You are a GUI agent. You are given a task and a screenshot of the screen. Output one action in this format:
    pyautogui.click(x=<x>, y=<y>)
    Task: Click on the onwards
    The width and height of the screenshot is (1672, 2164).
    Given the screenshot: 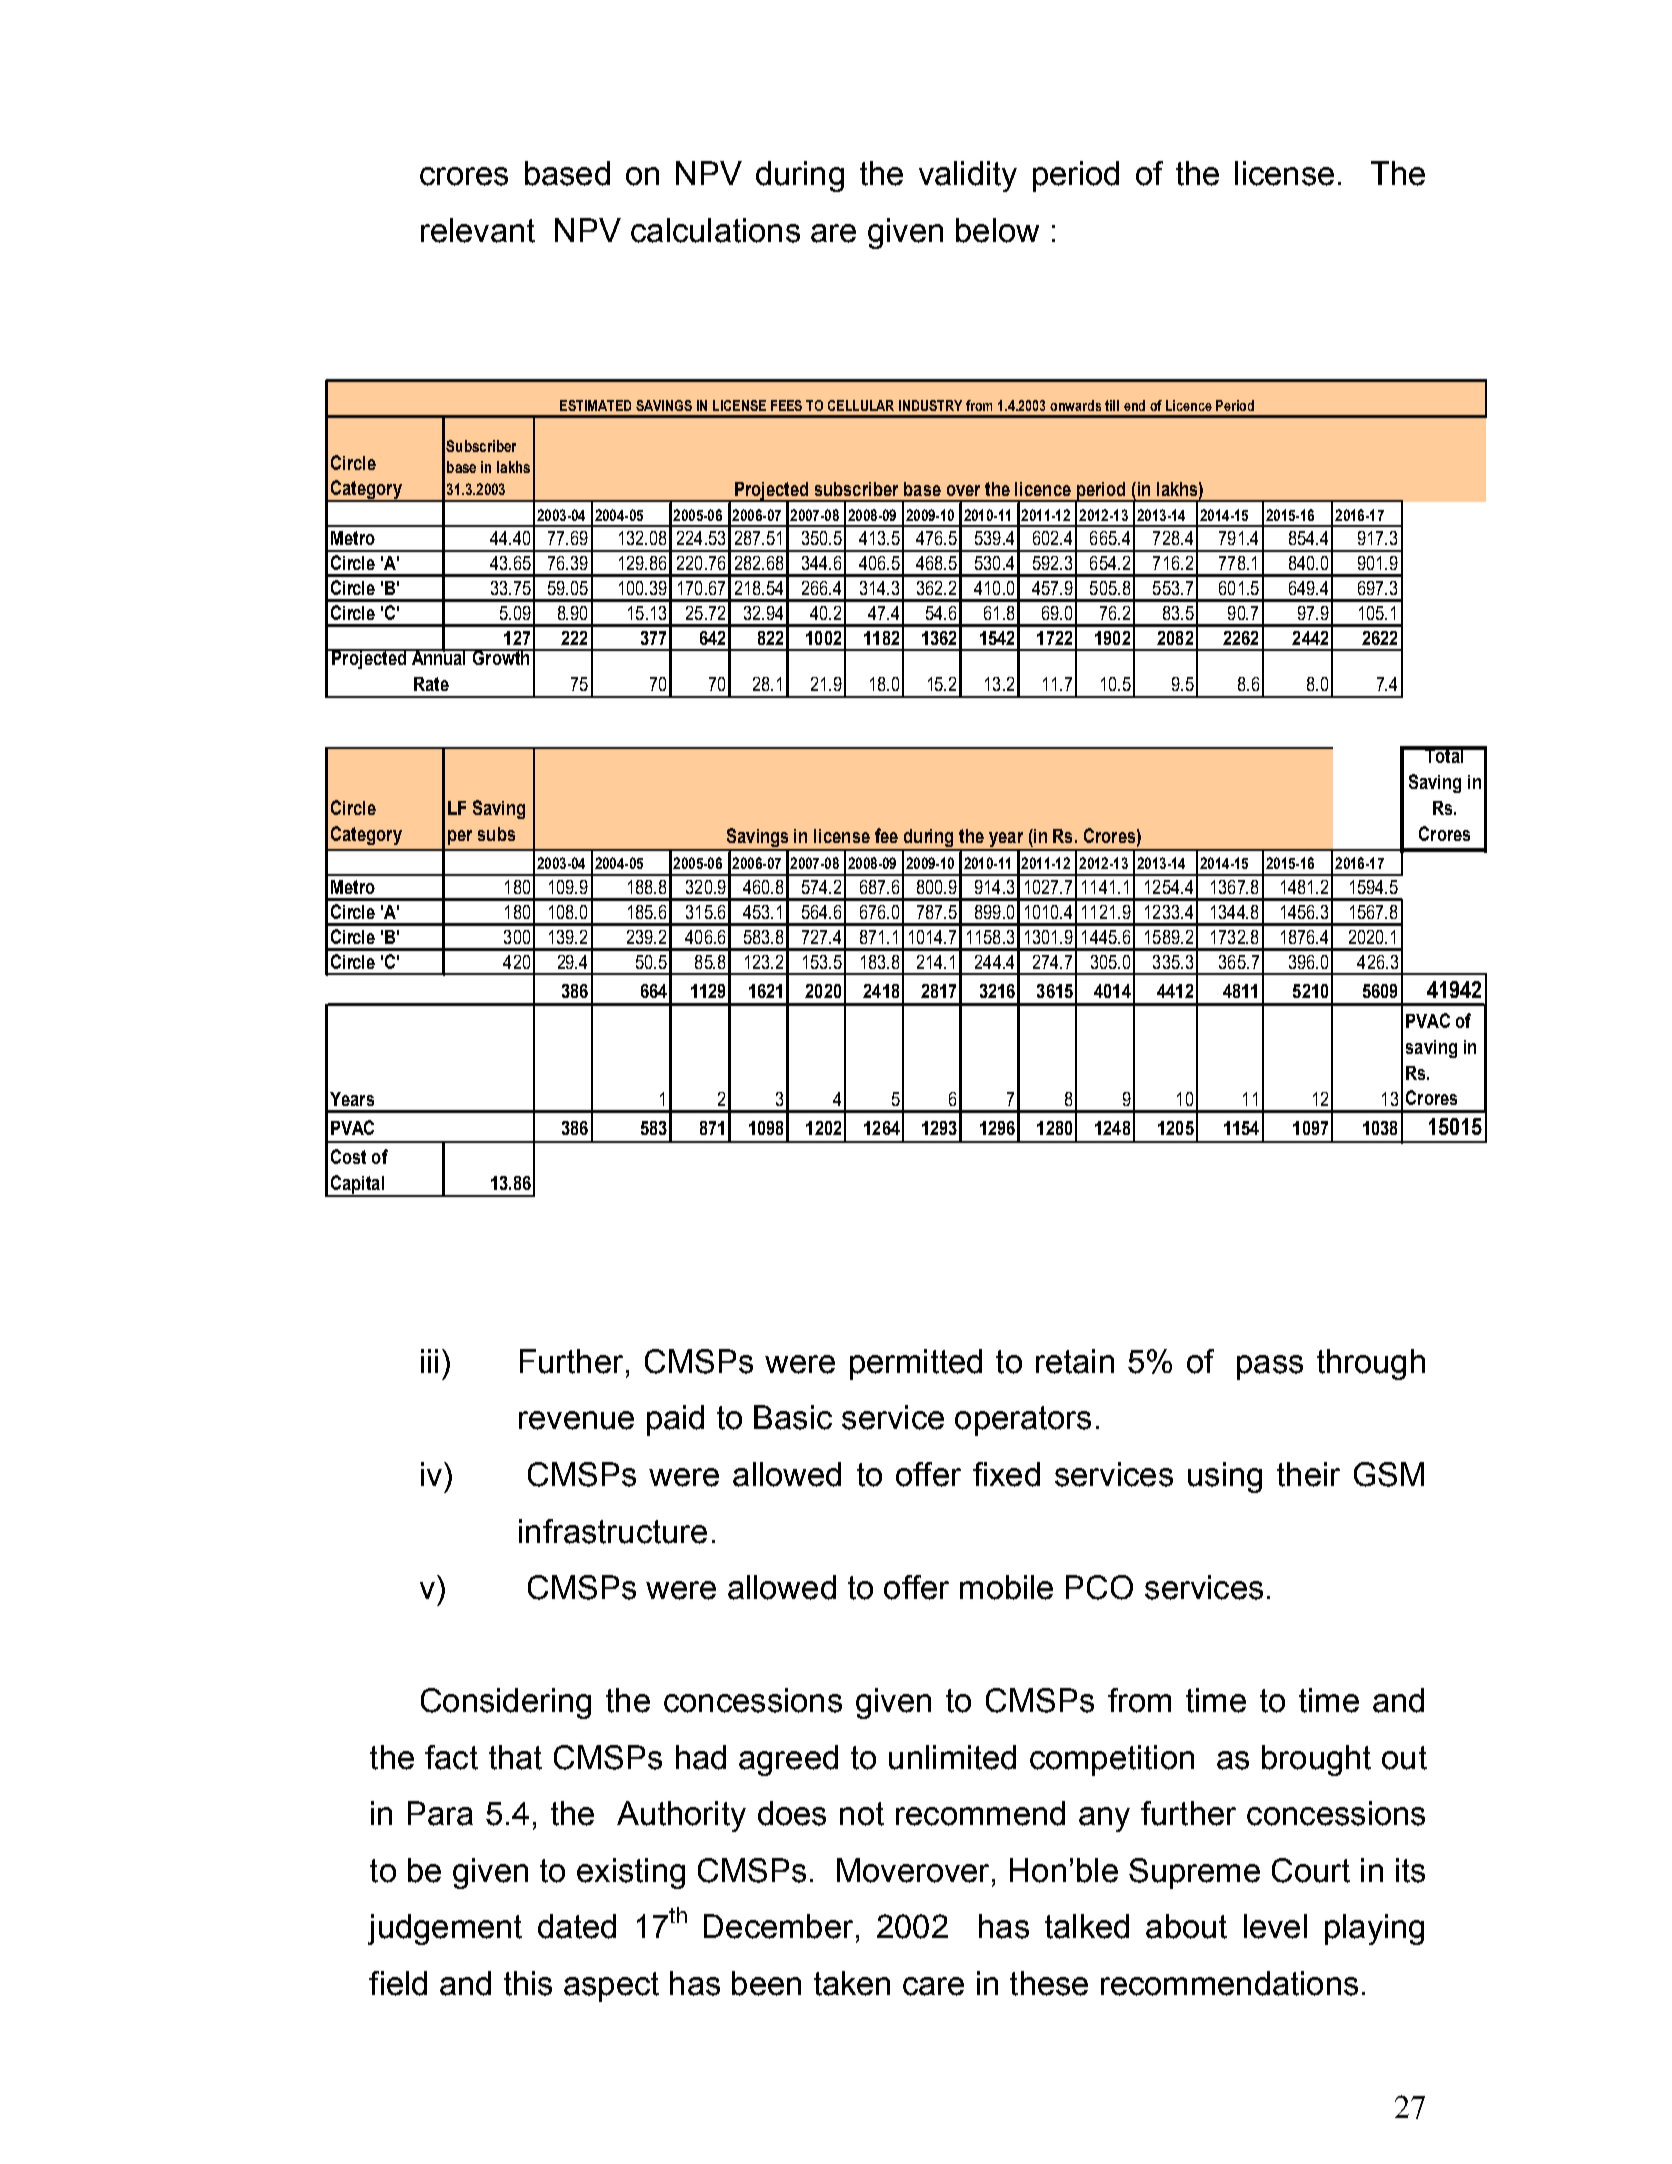 What is the action you would take?
    pyautogui.click(x=1075, y=405)
